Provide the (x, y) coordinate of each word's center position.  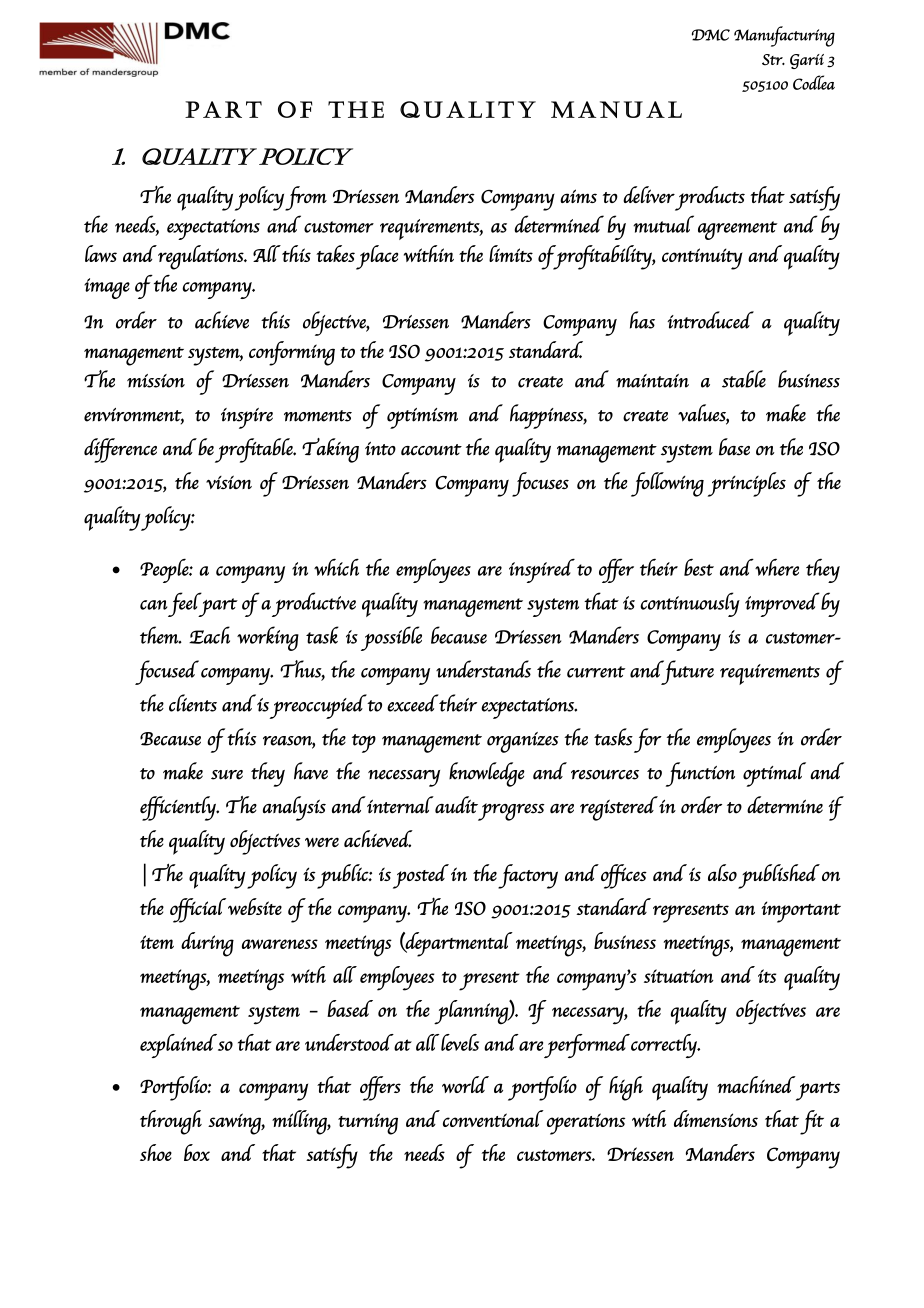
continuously (690, 604)
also (722, 872)
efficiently (179, 808)
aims (578, 196)
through (171, 1122)
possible (391, 638)
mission (156, 381)
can (153, 605)
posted (421, 876)
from (306, 198)
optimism (422, 418)
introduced (710, 320)
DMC (711, 35)
